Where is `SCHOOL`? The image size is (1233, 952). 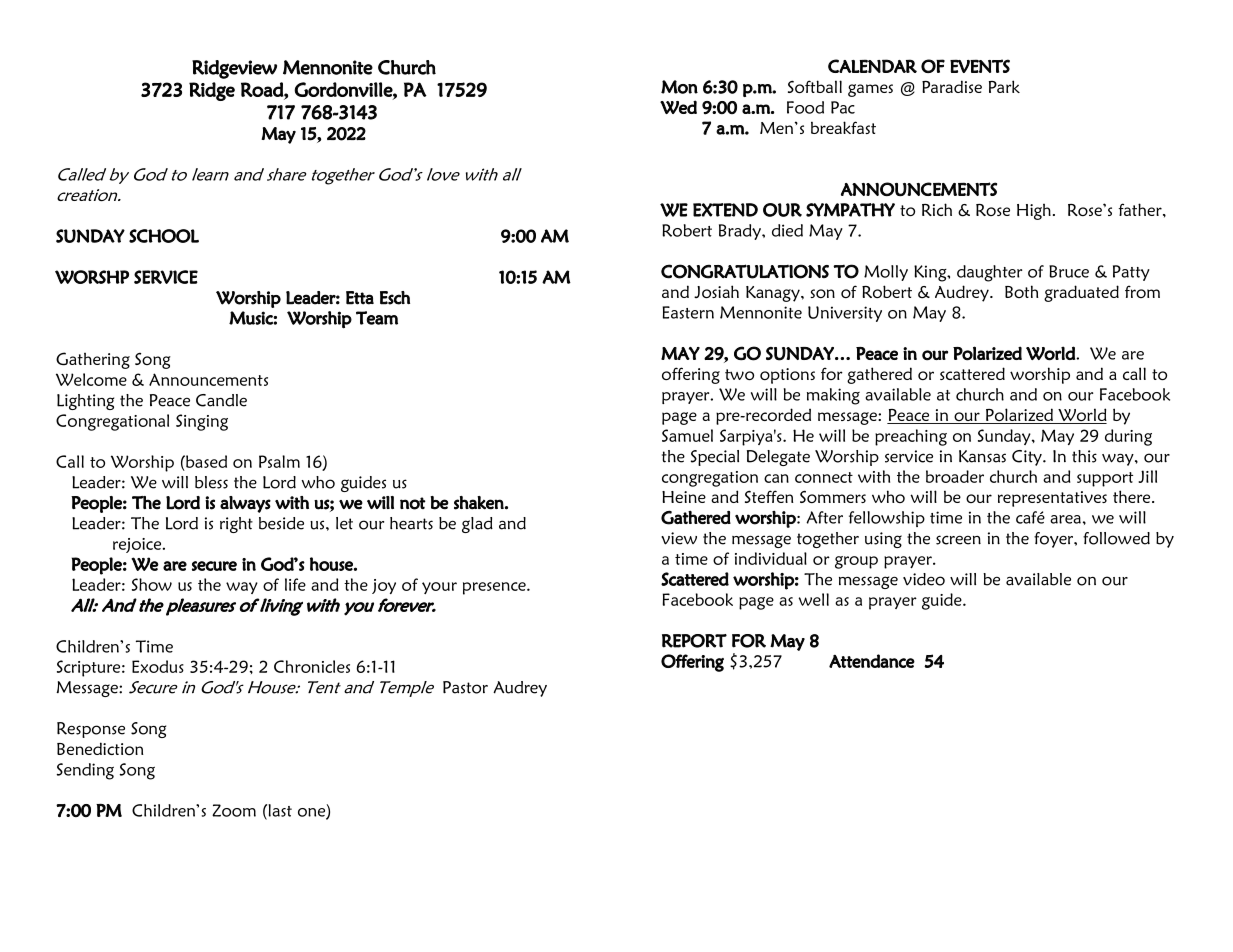 SCHOOL is located at coordinates (164, 236).
